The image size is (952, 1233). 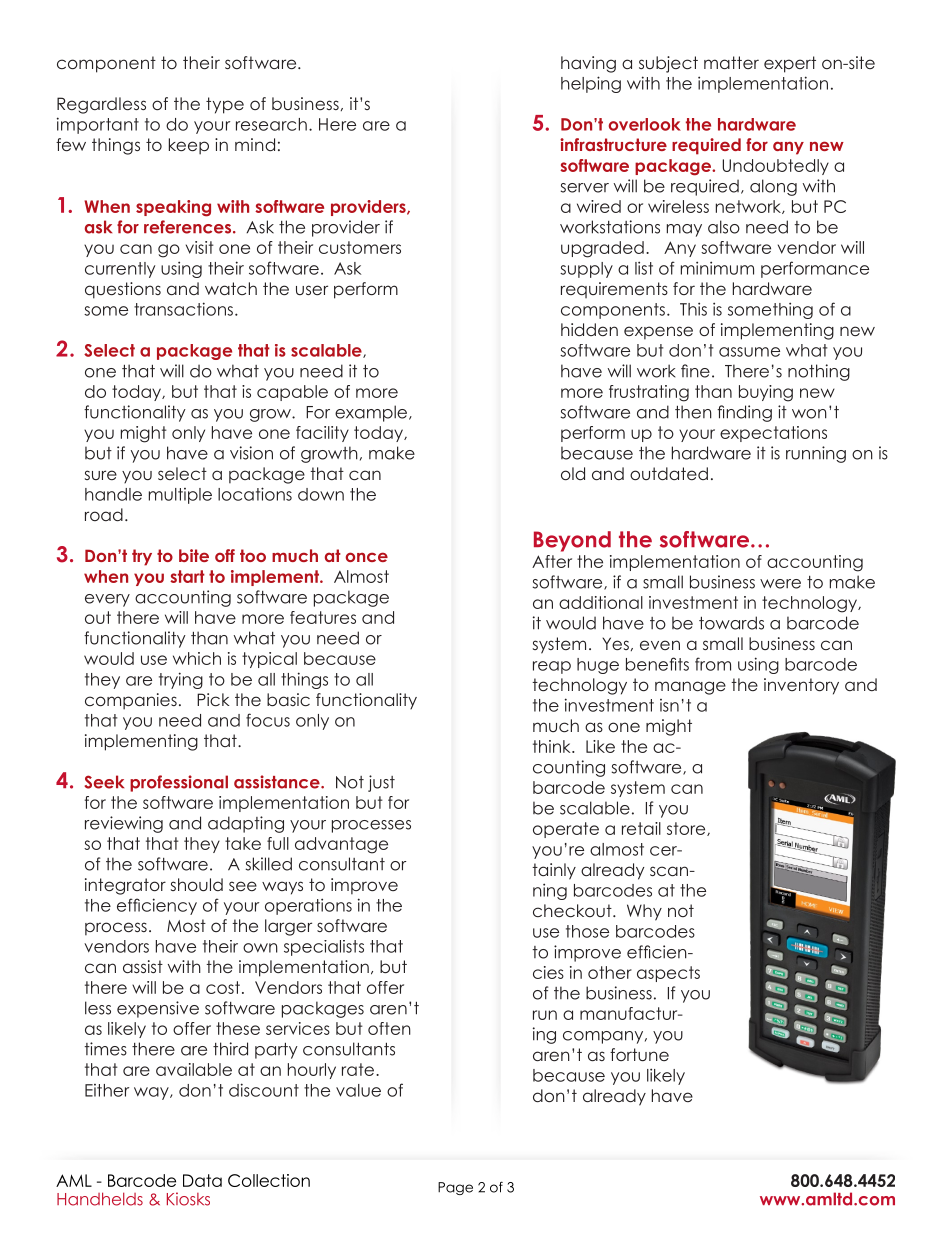 I want to click on helping, so click(x=591, y=84).
